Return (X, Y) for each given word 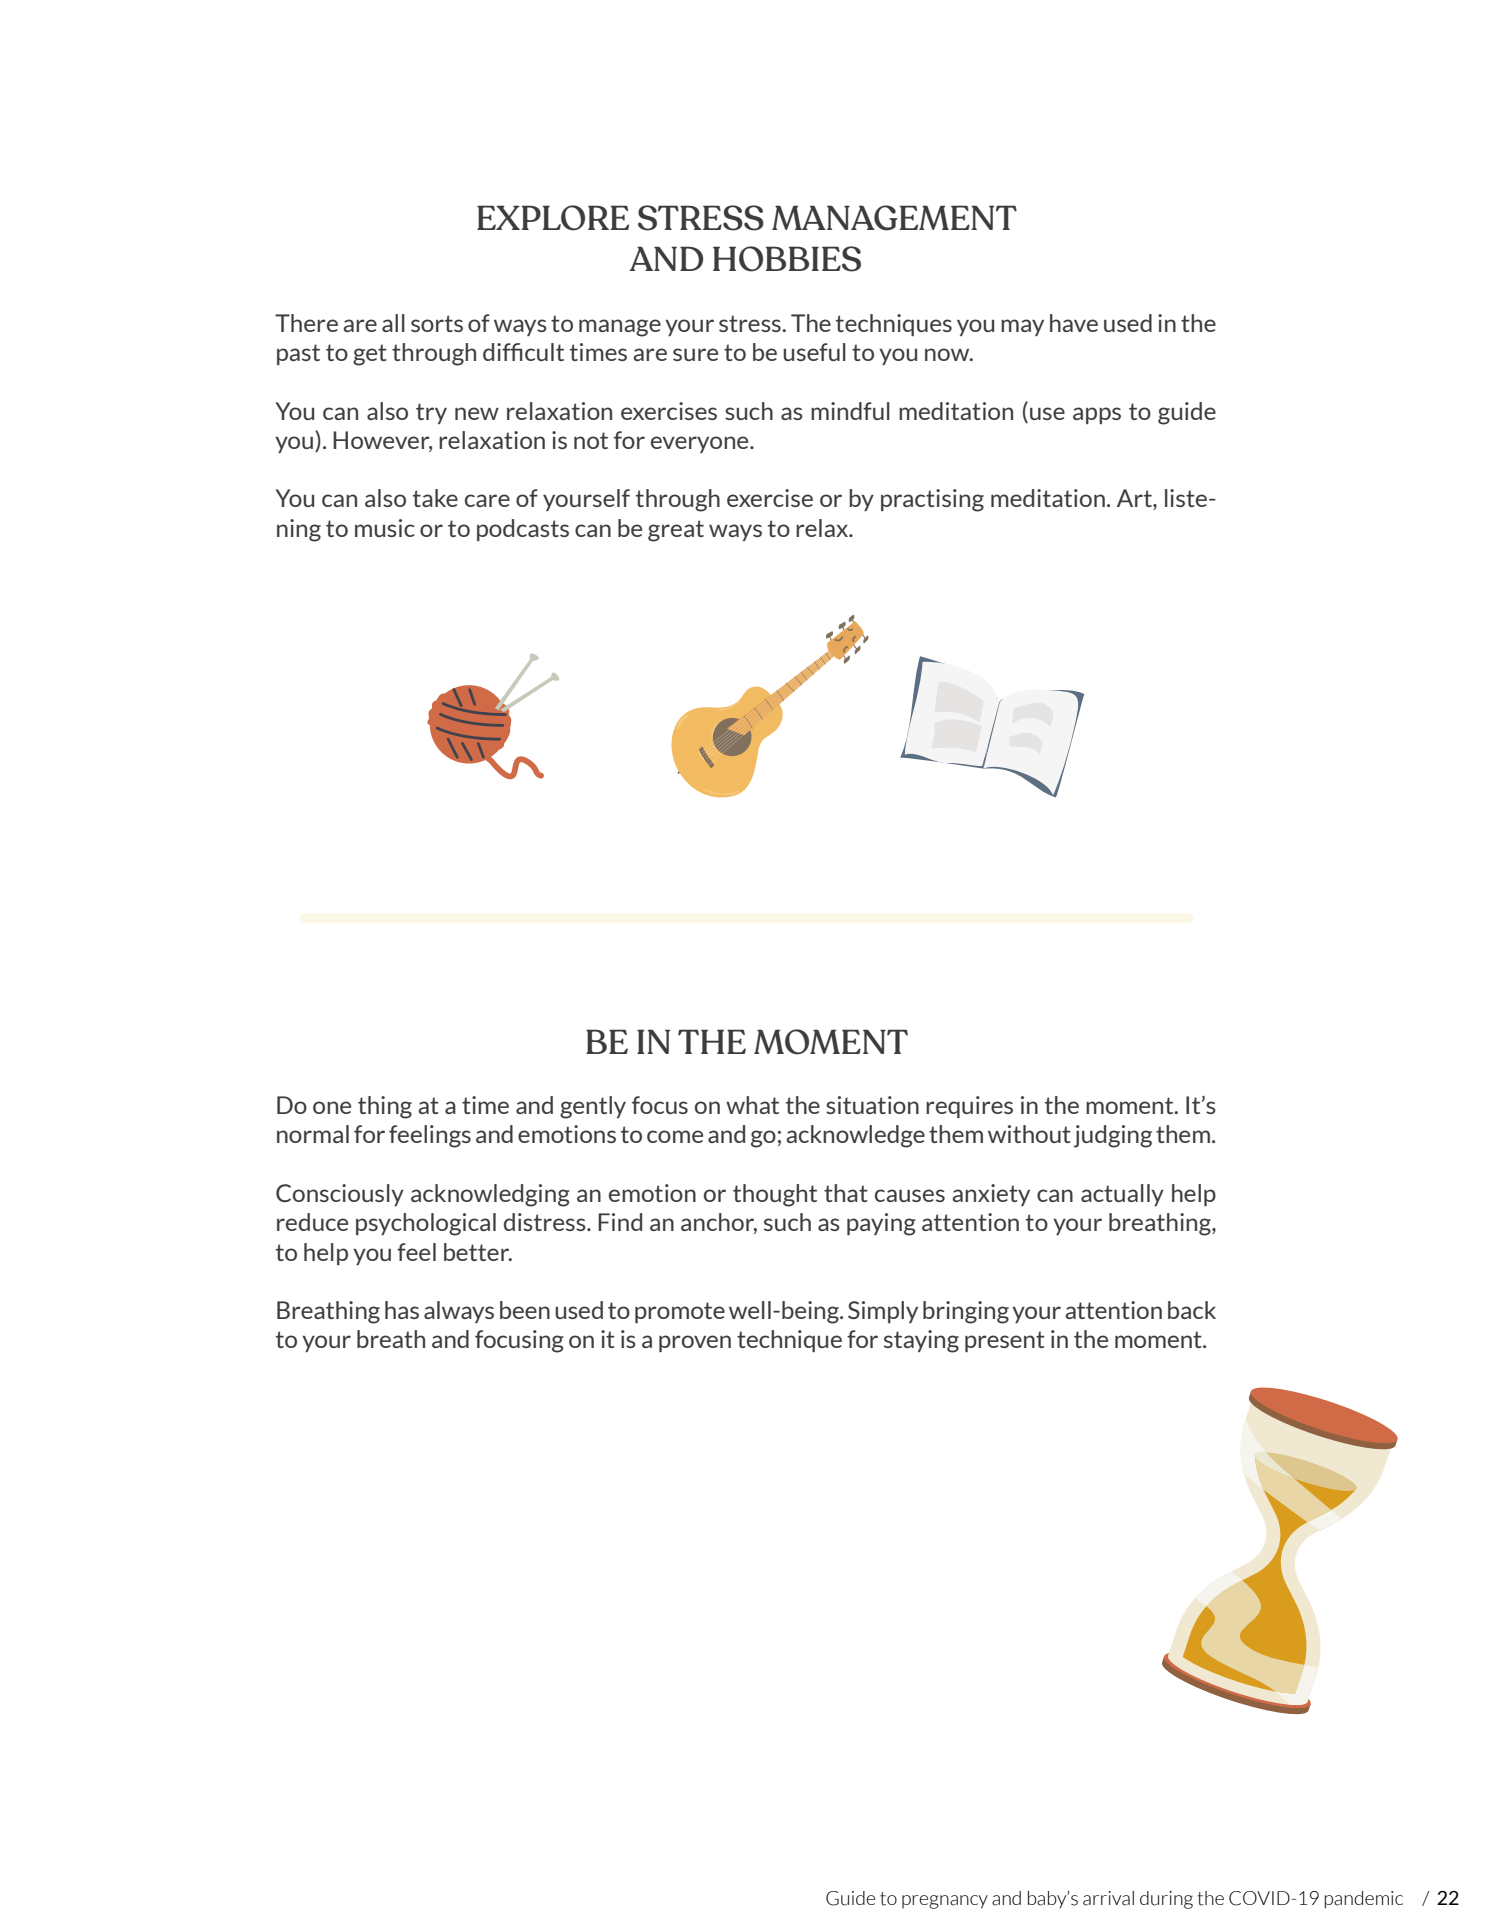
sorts (437, 323)
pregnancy (945, 1902)
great (676, 531)
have (1074, 323)
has (402, 1310)
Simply (883, 1312)
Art (1135, 499)
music (385, 528)
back (1192, 1310)
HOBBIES (787, 259)
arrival (1108, 1898)
